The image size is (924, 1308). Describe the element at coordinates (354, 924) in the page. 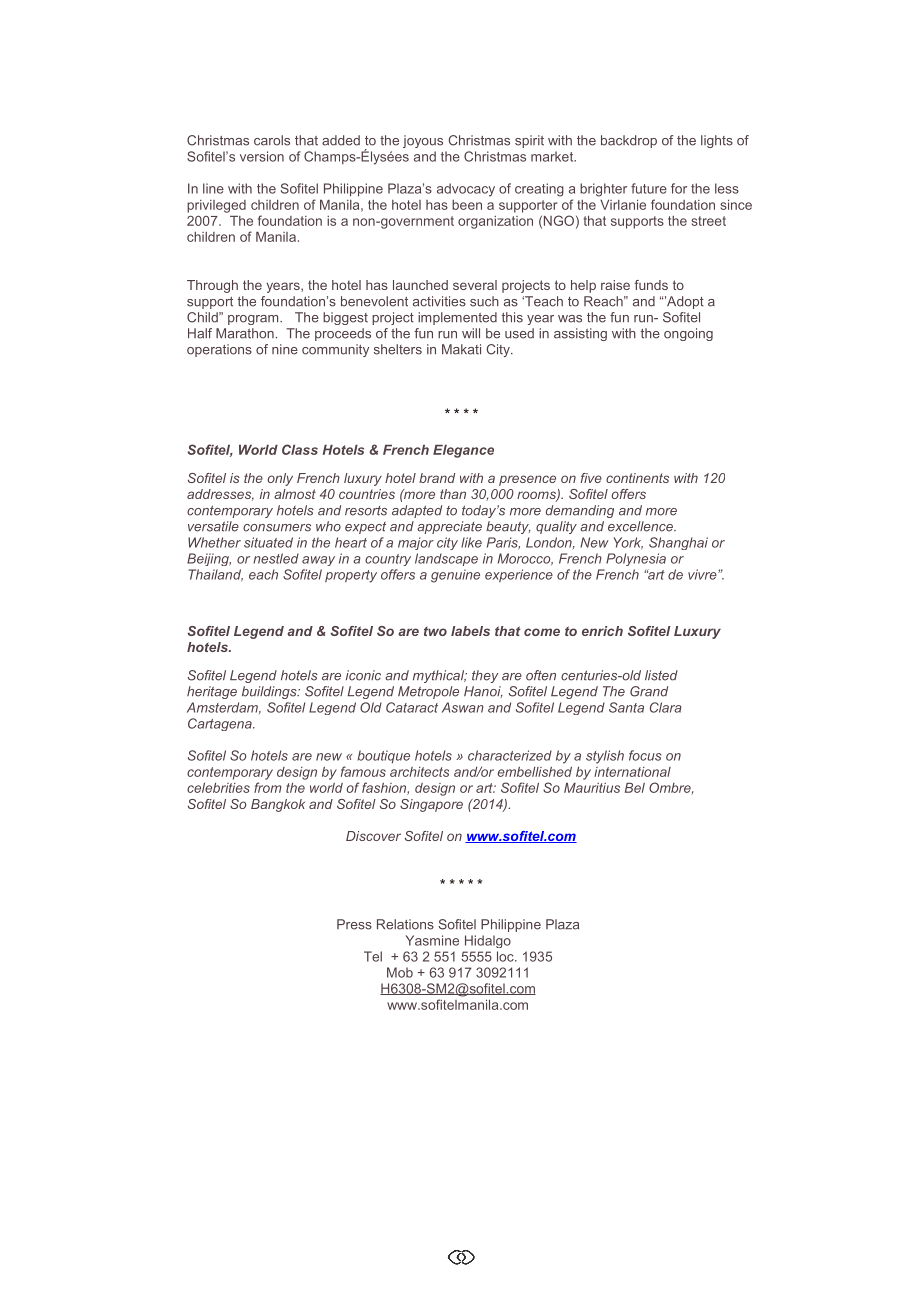

I see `Press` at that location.
